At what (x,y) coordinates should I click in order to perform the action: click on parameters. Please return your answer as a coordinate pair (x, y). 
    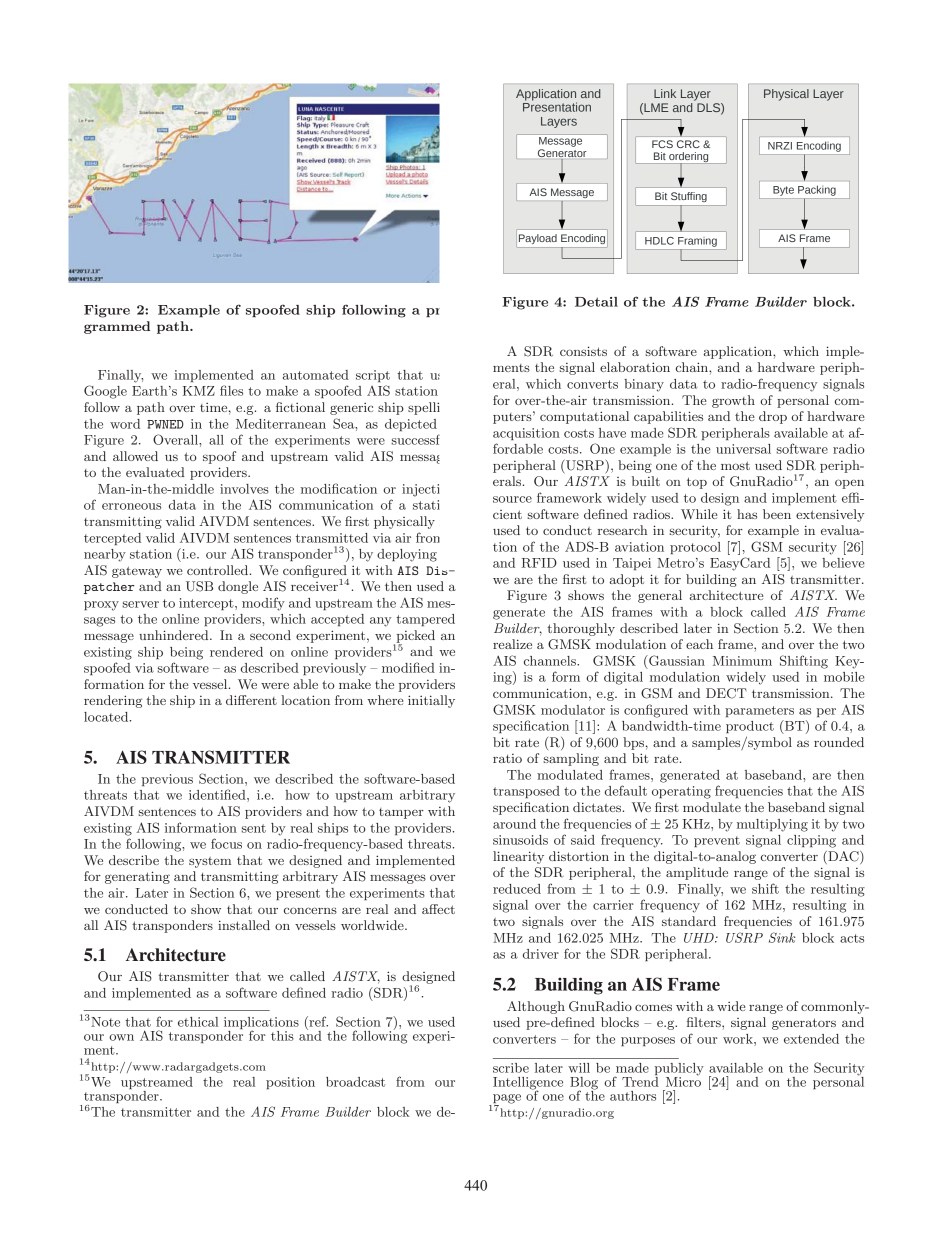
    Looking at the image, I should click on (759, 711).
